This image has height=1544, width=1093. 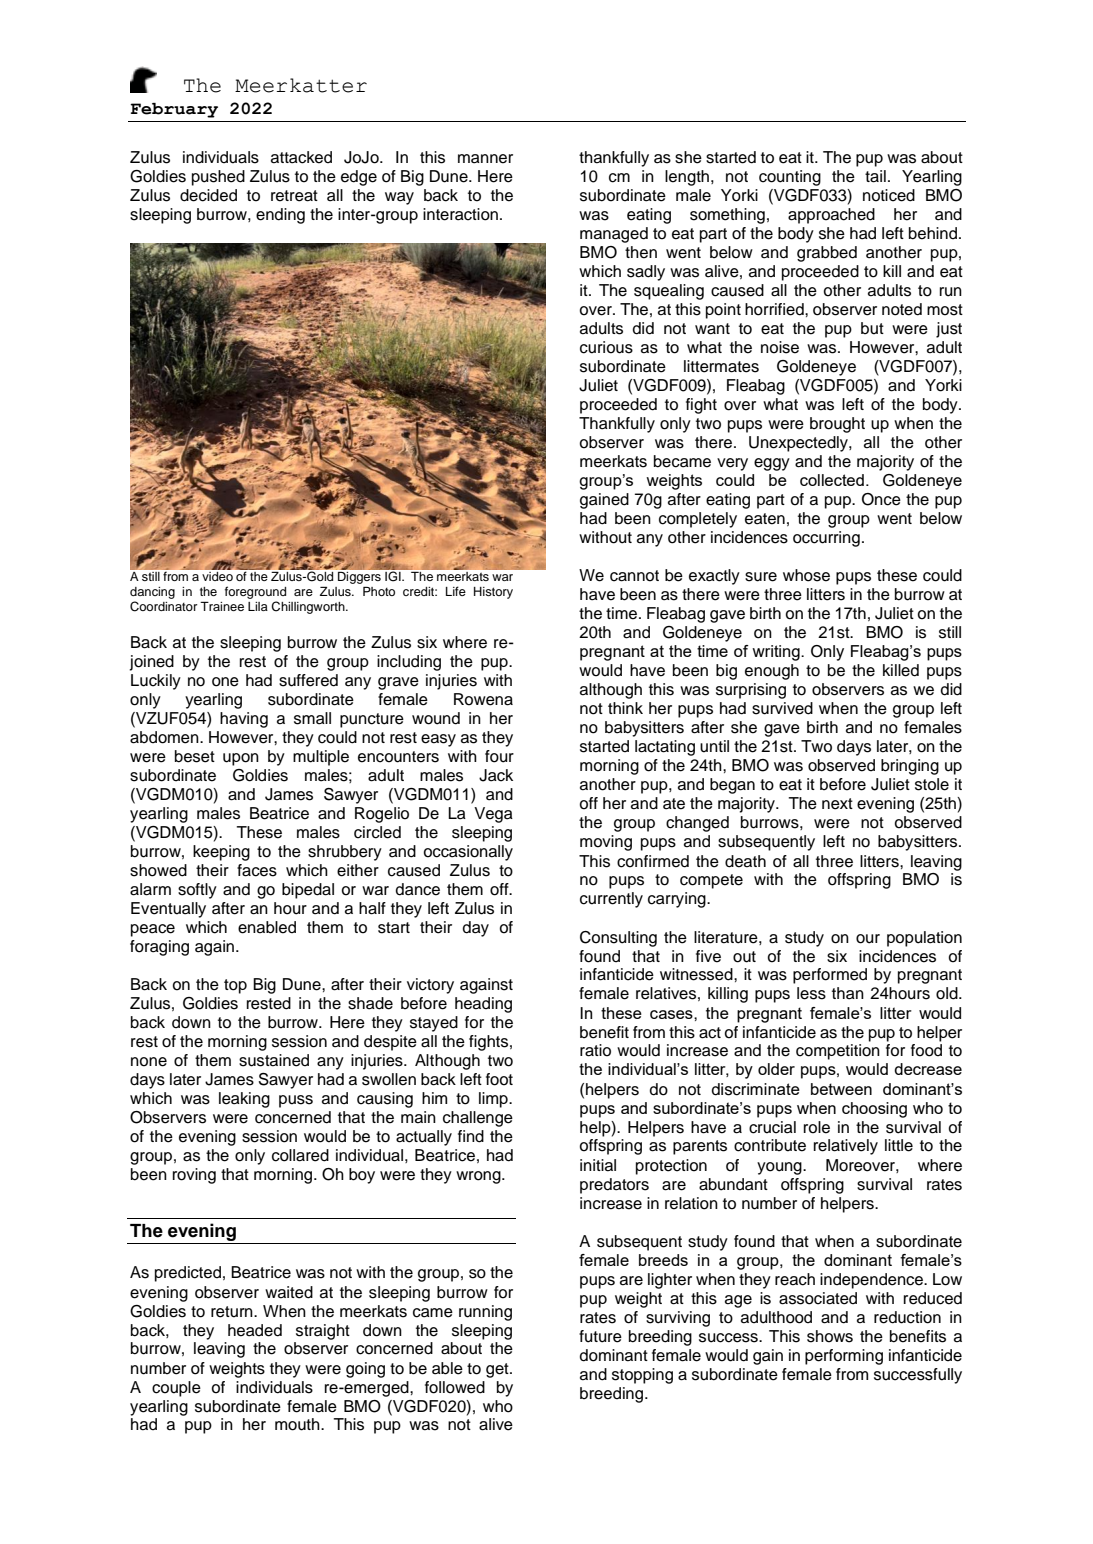 I want to click on manner, so click(x=485, y=159).
